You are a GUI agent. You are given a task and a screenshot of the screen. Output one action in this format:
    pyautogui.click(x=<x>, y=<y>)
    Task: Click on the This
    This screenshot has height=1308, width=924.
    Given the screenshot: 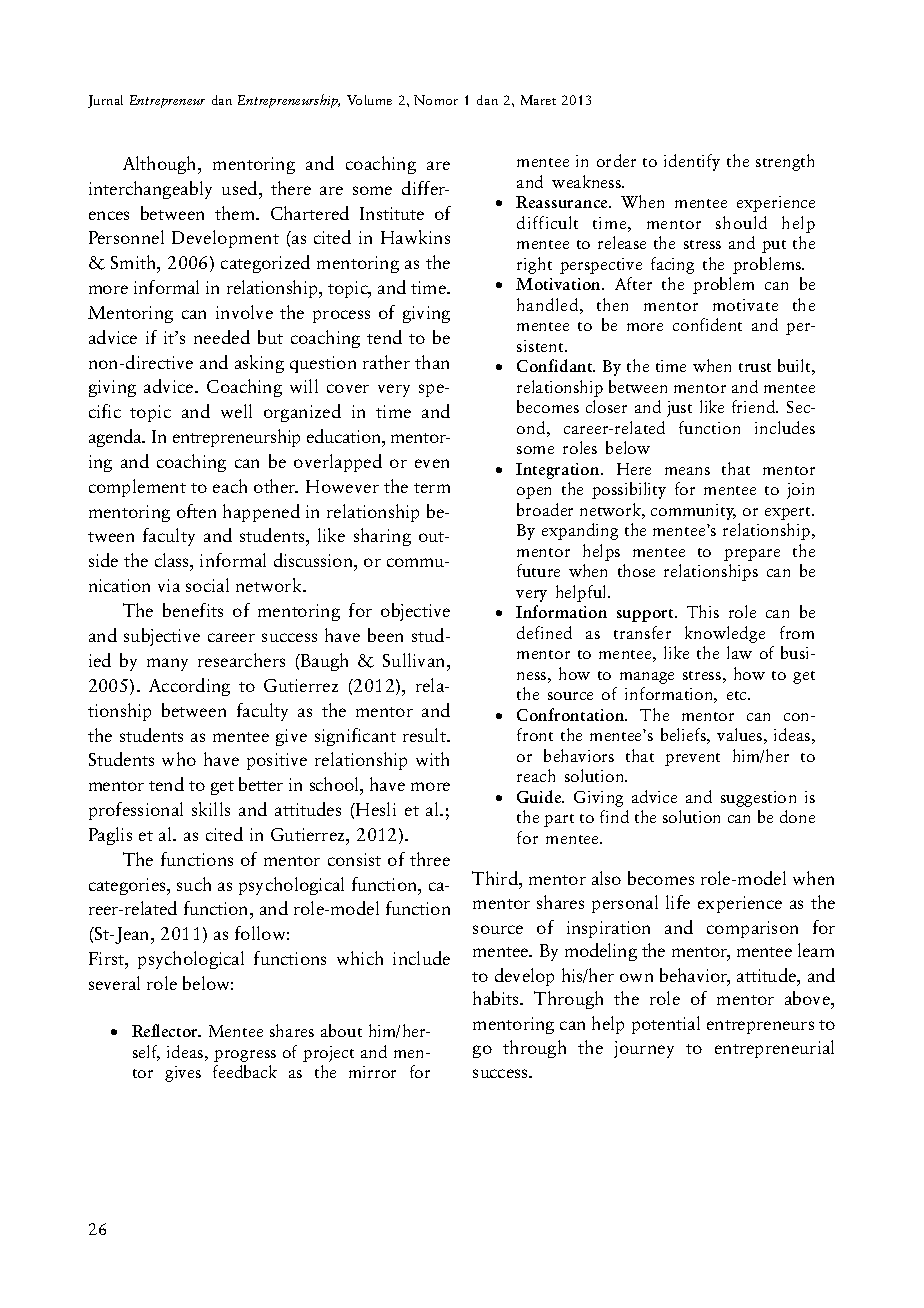 What is the action you would take?
    pyautogui.click(x=703, y=611)
